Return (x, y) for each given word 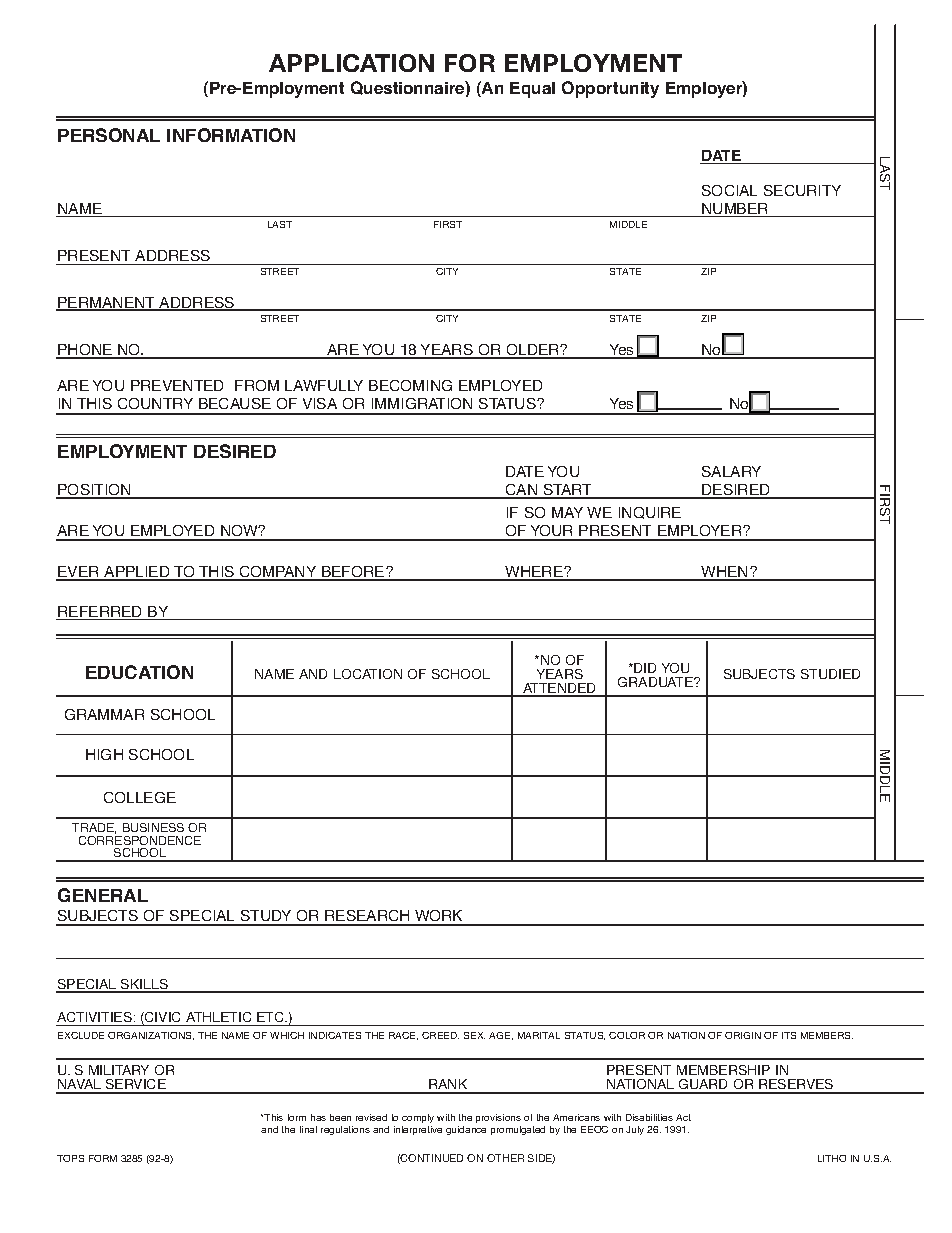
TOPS (70, 1158)
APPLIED (137, 573)
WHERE (534, 573)
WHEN (724, 573)
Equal (532, 90)
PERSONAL (109, 135)
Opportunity (610, 89)
